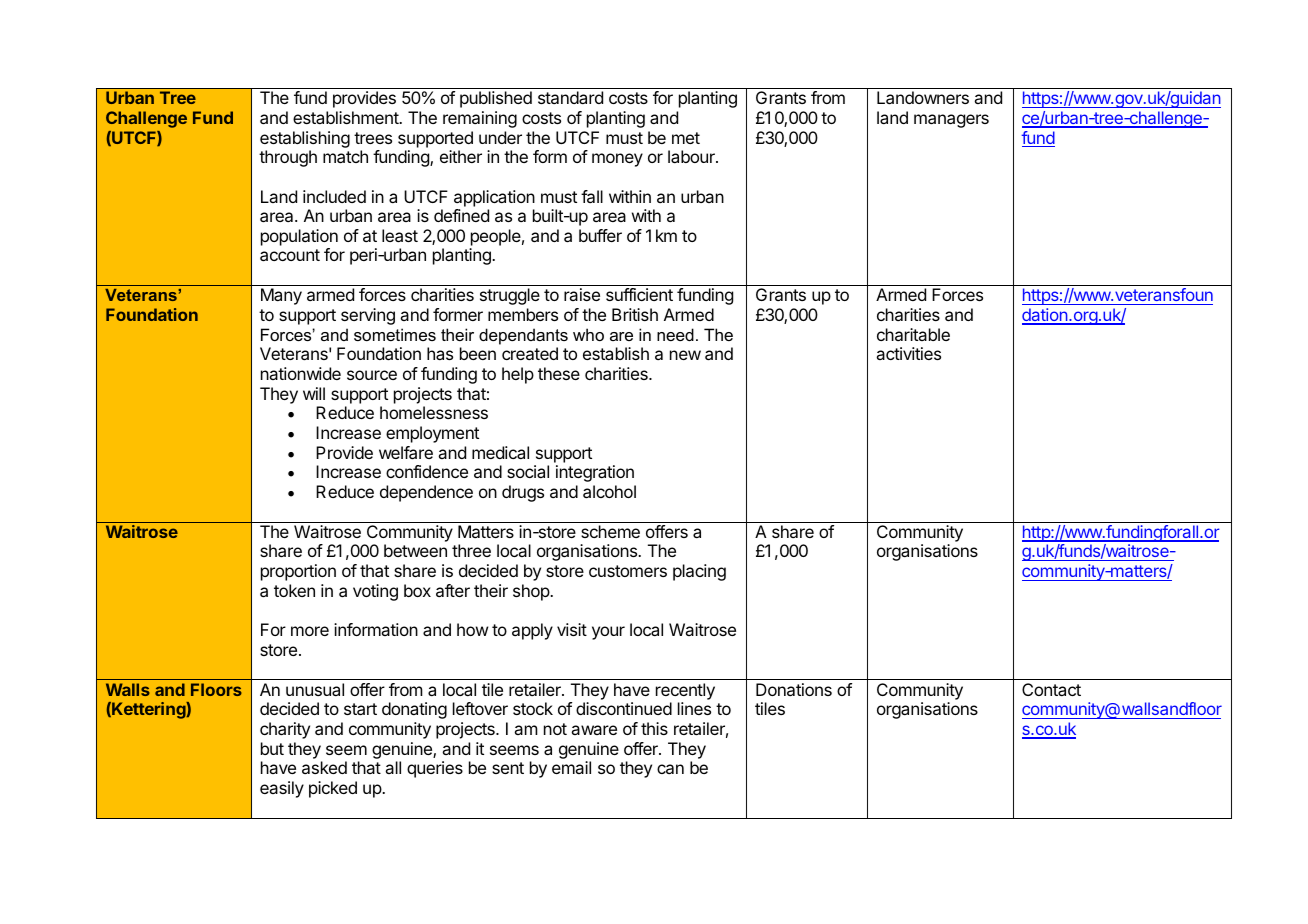  What do you see at coordinates (345, 156) in the image?
I see `match` at bounding box center [345, 156].
